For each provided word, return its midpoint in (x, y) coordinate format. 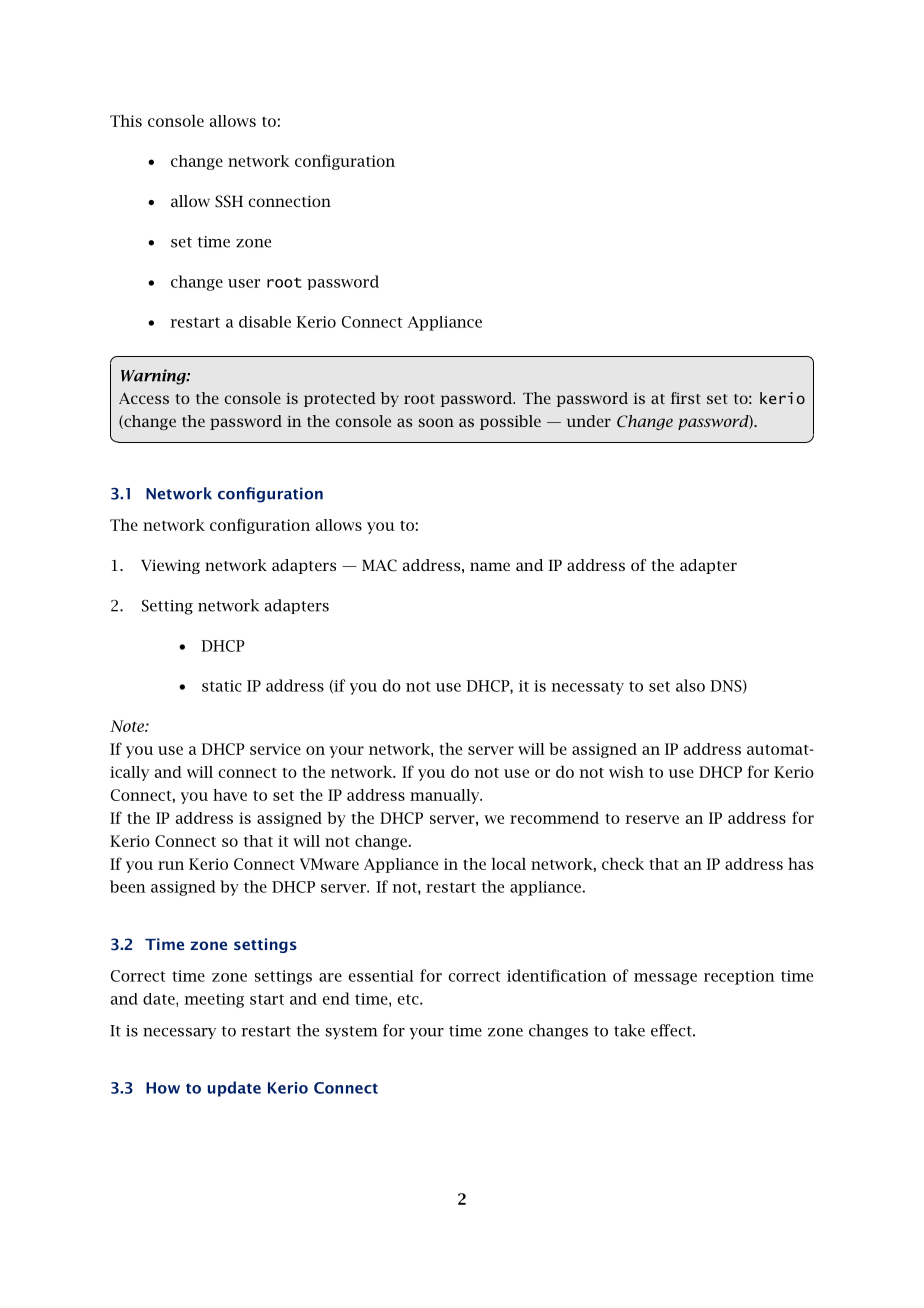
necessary (179, 1033)
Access (144, 398)
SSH (229, 201)
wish (626, 772)
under (589, 421)
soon (436, 422)
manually (446, 796)
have (230, 795)
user (244, 283)
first (686, 398)
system (351, 1033)
